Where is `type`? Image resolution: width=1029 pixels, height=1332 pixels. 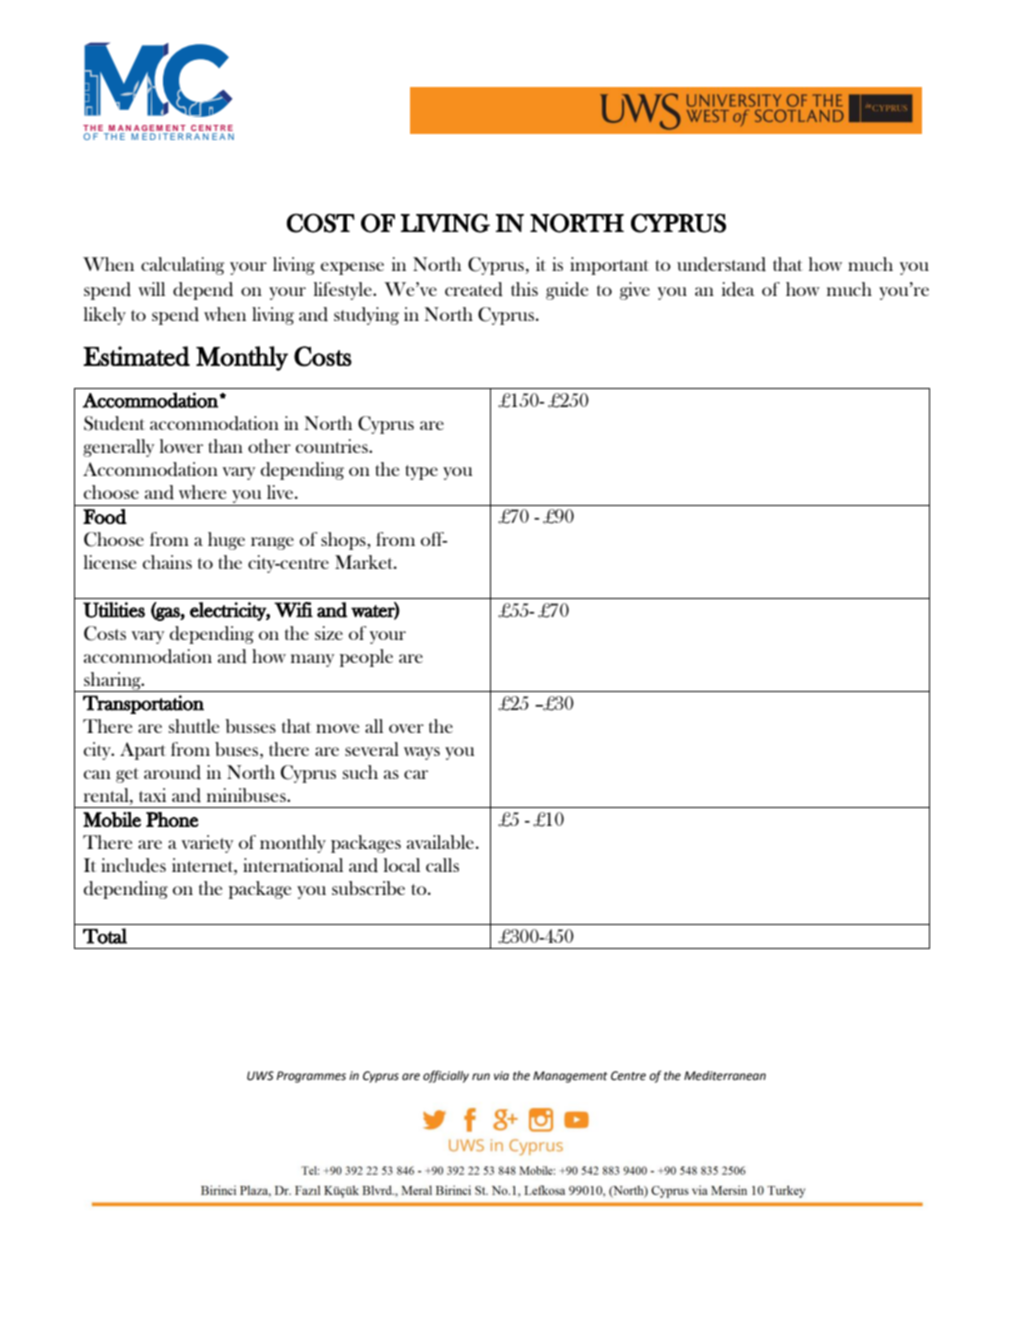 type is located at coordinates (421, 472).
